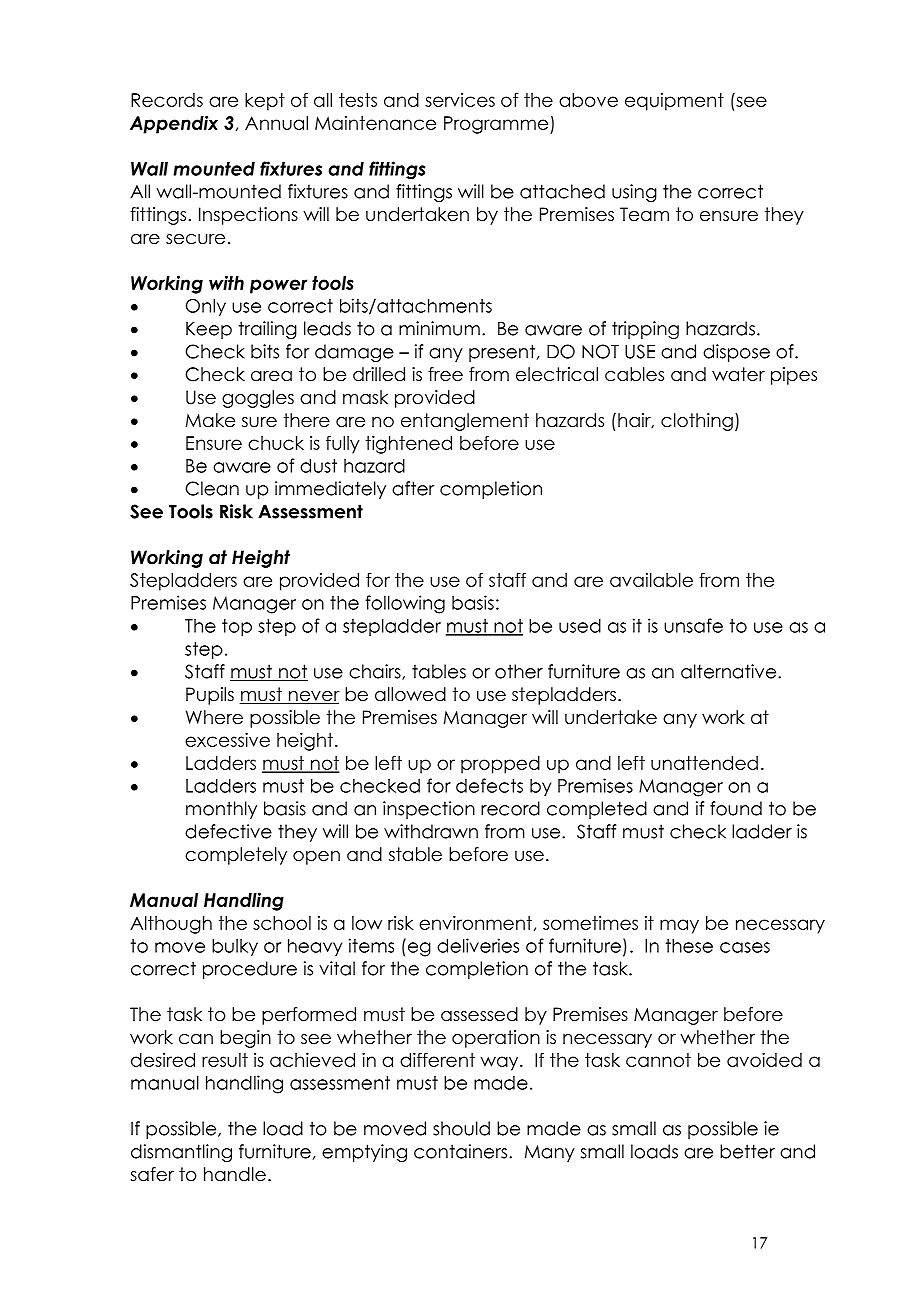 The height and width of the screenshot is (1308, 924). Describe the element at coordinates (747, 1151) in the screenshot. I see `better` at that location.
